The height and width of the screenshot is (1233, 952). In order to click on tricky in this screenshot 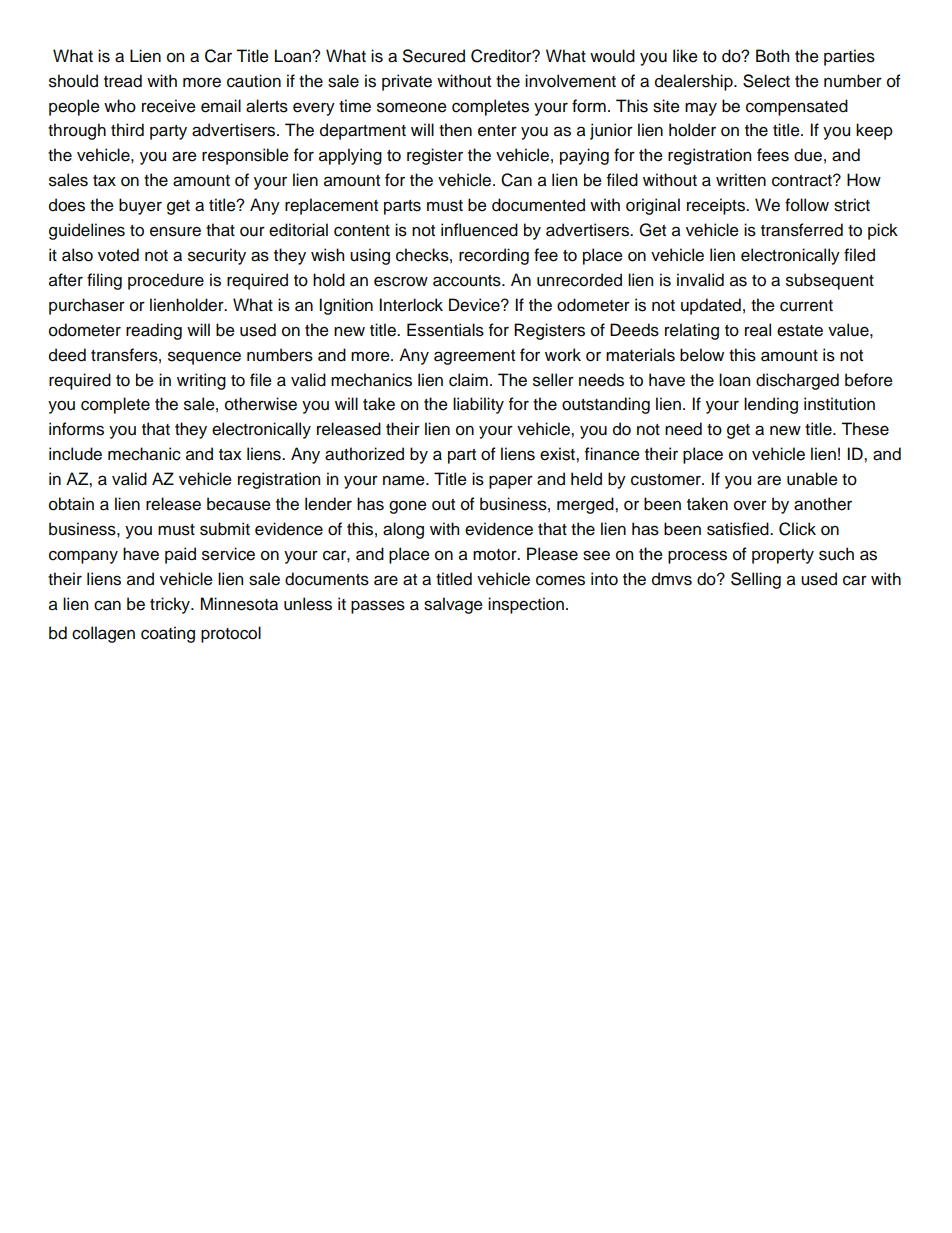, I will do `click(171, 605)`.
